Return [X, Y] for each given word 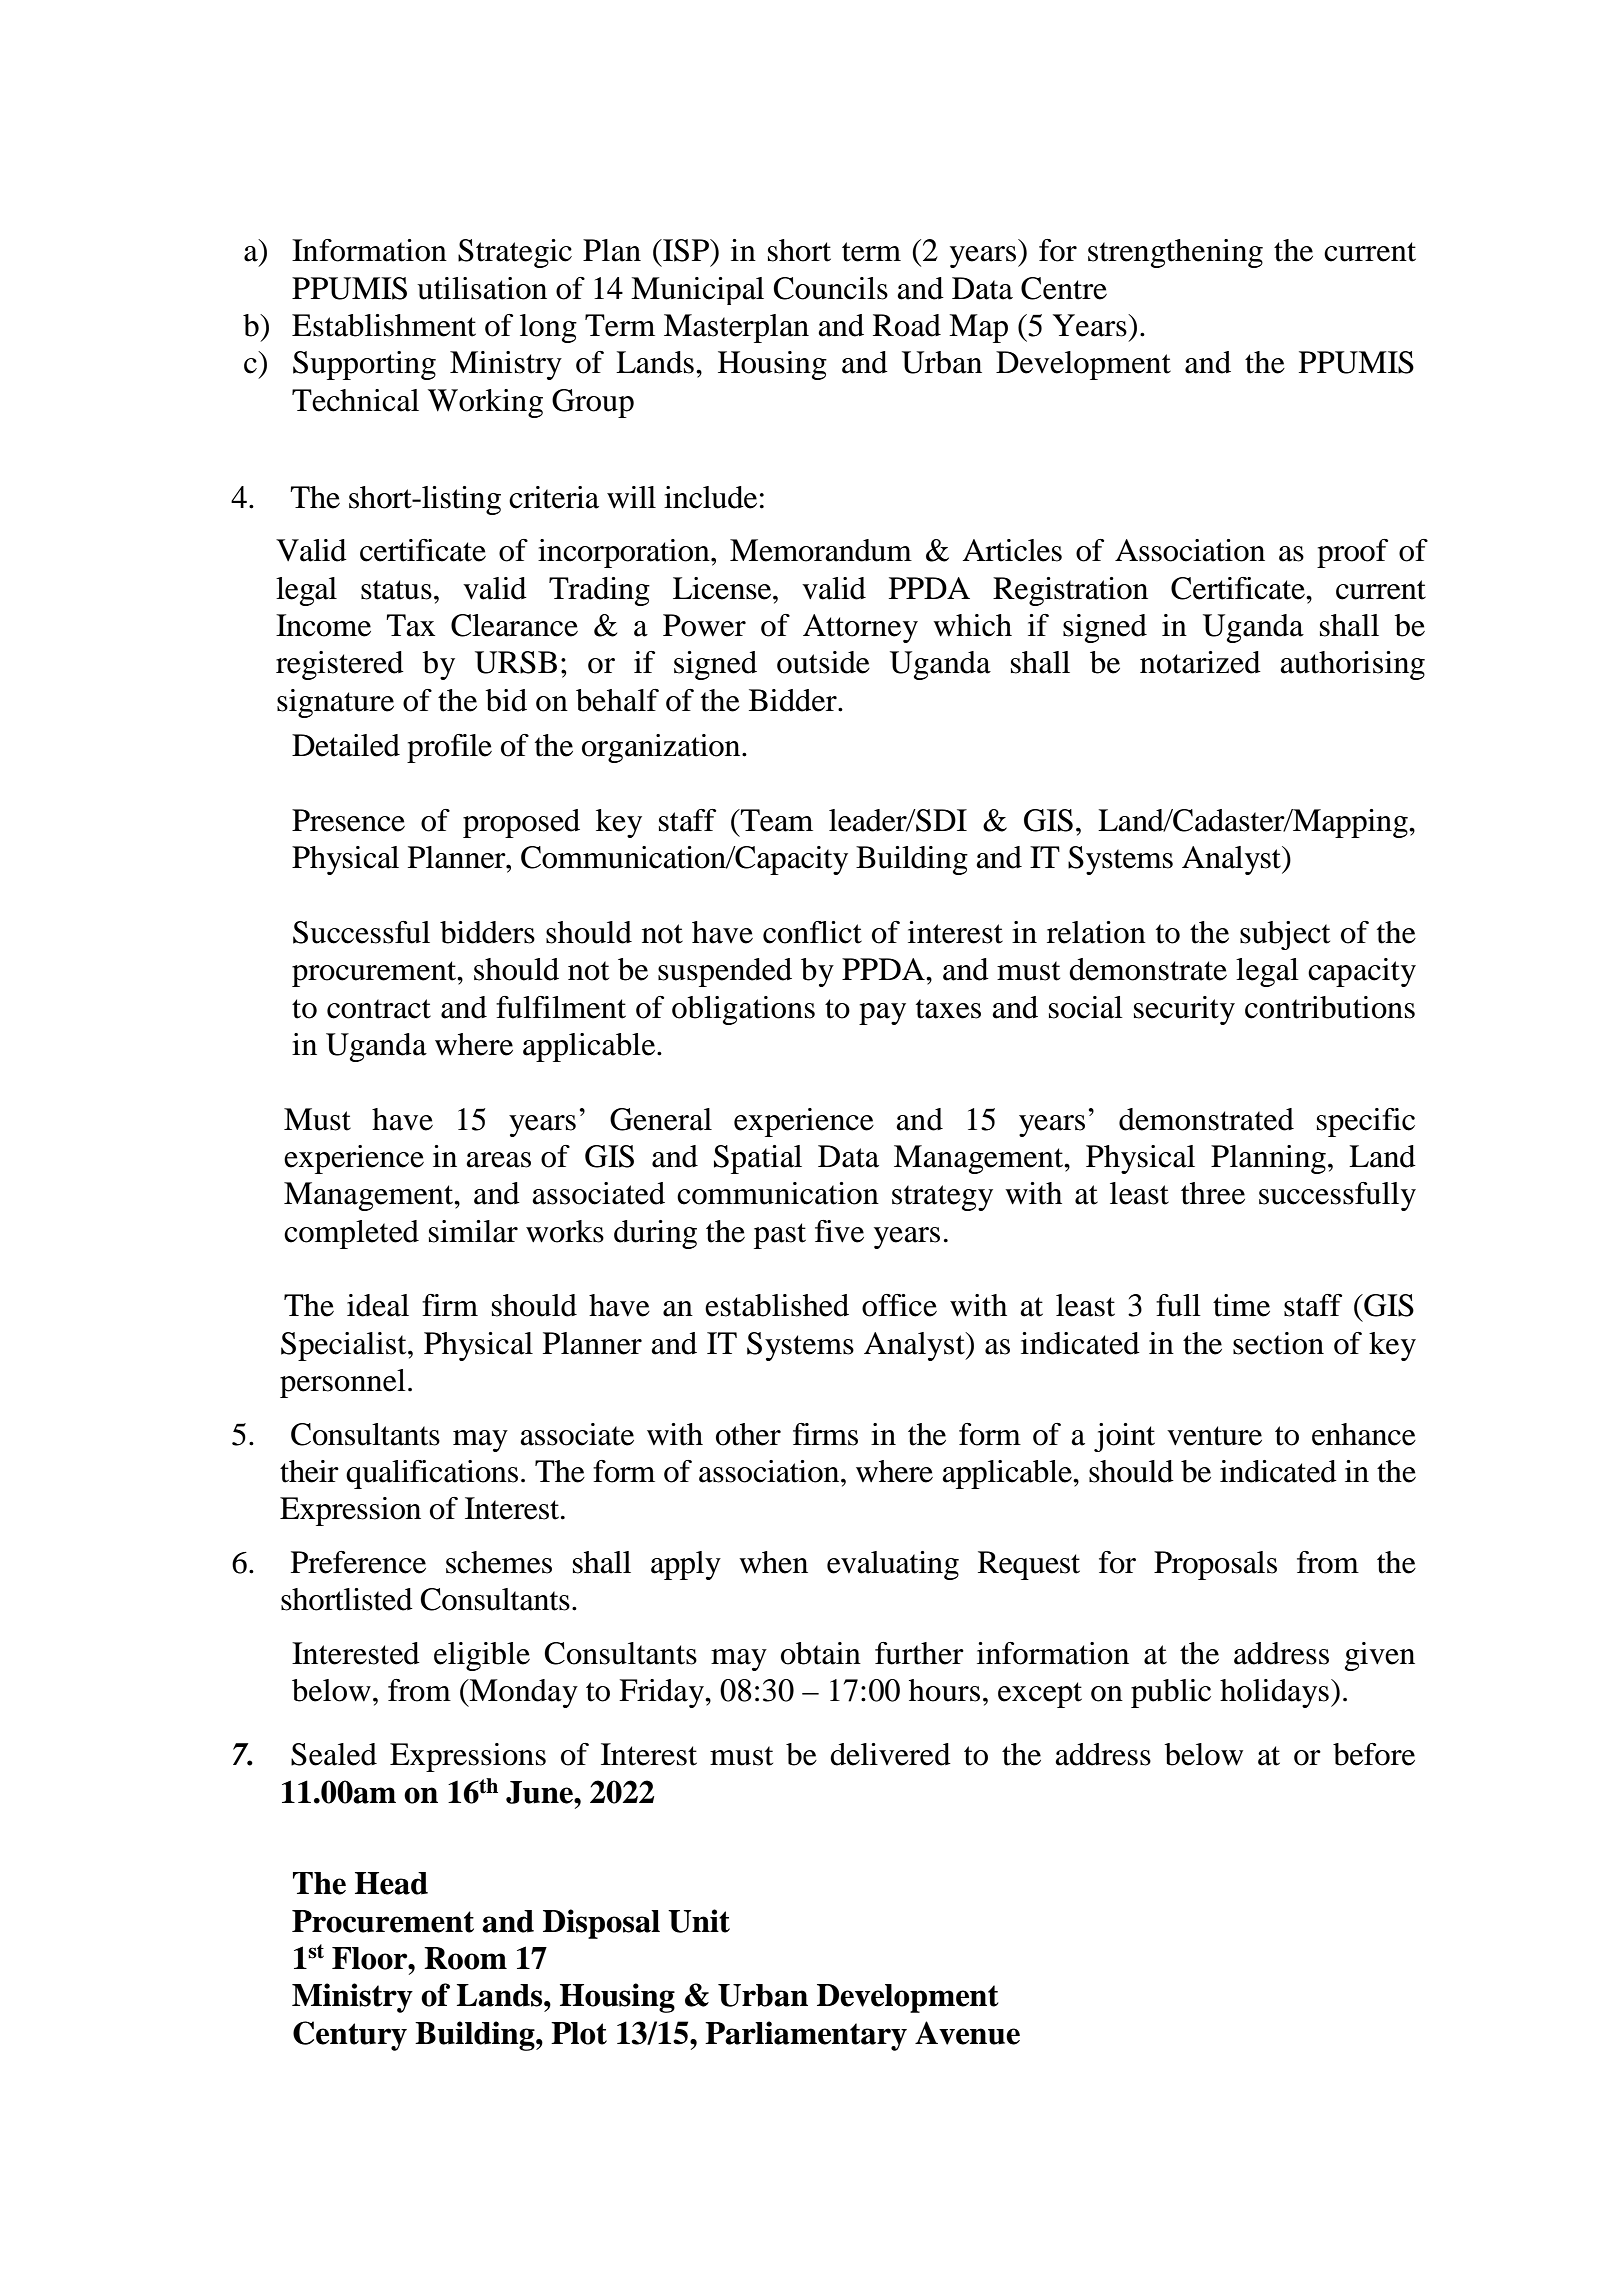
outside [823, 662]
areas [498, 1160]
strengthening [1175, 253]
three [1213, 1193]
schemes [499, 1562]
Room [465, 1958]
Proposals [1215, 1565]
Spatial [758, 1159]
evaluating [893, 1565]
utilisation [482, 288]
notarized [1200, 662]
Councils [830, 288]
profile [449, 748]
